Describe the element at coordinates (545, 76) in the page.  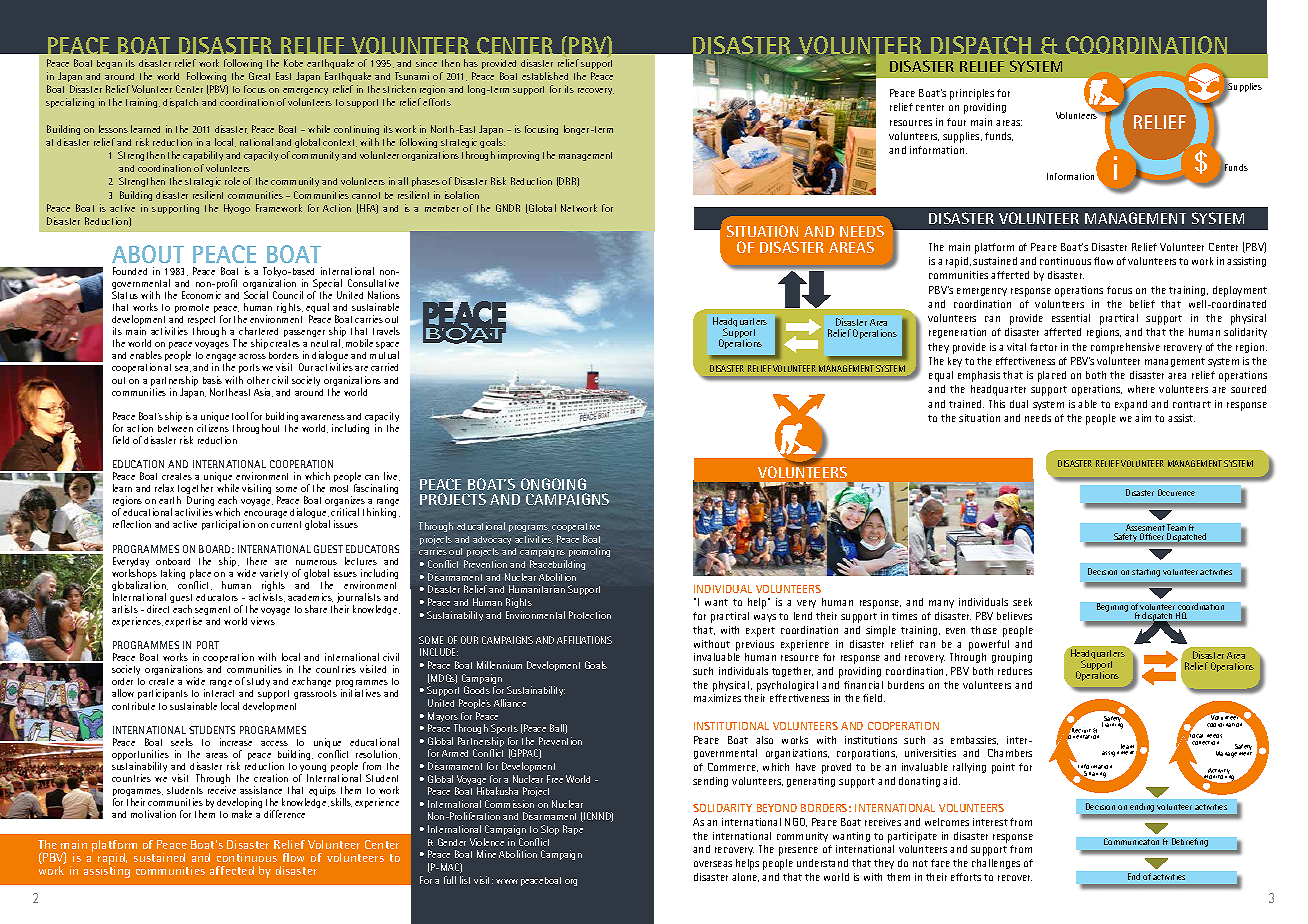
I see `established` at that location.
